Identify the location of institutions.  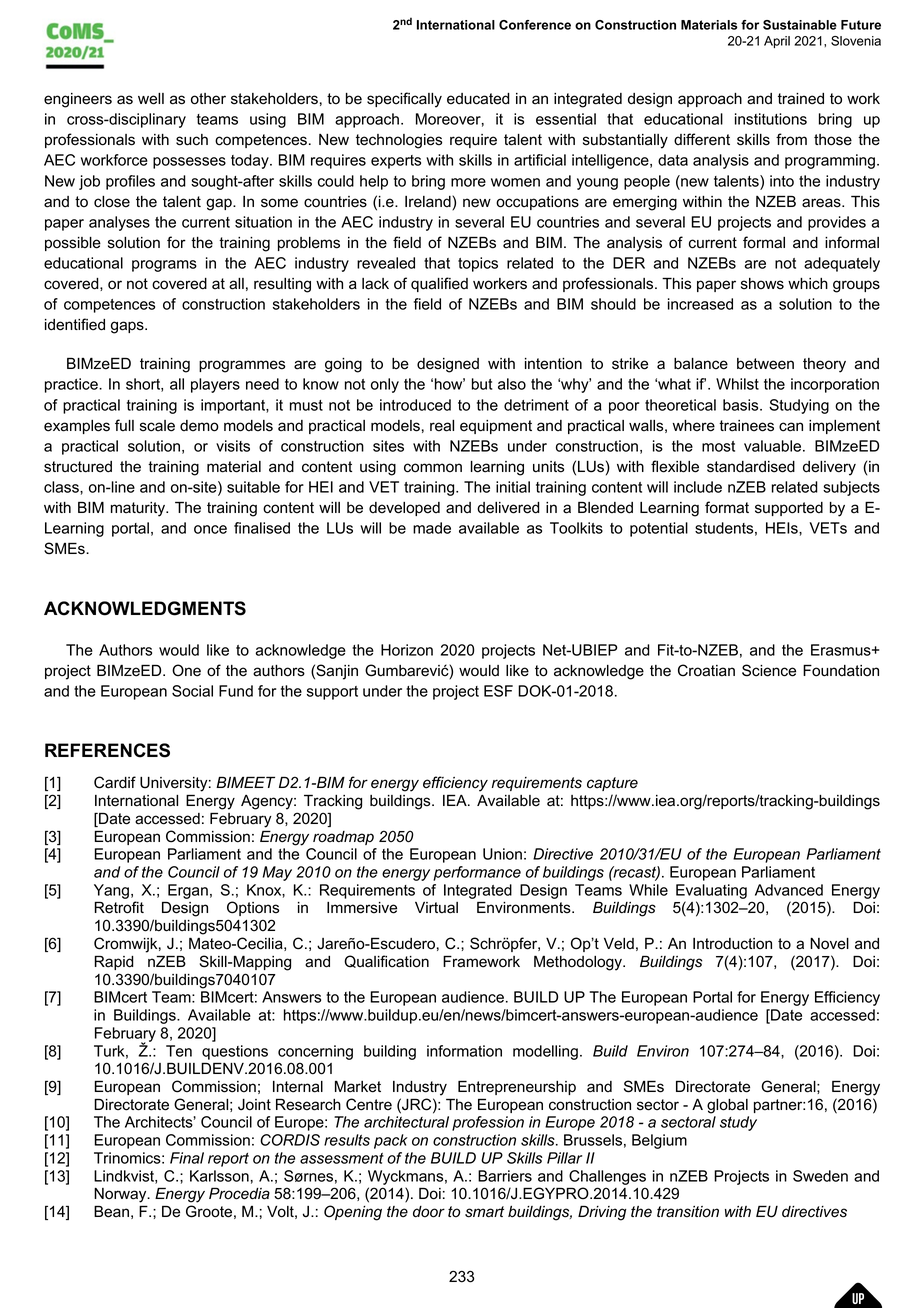
(771, 119).
